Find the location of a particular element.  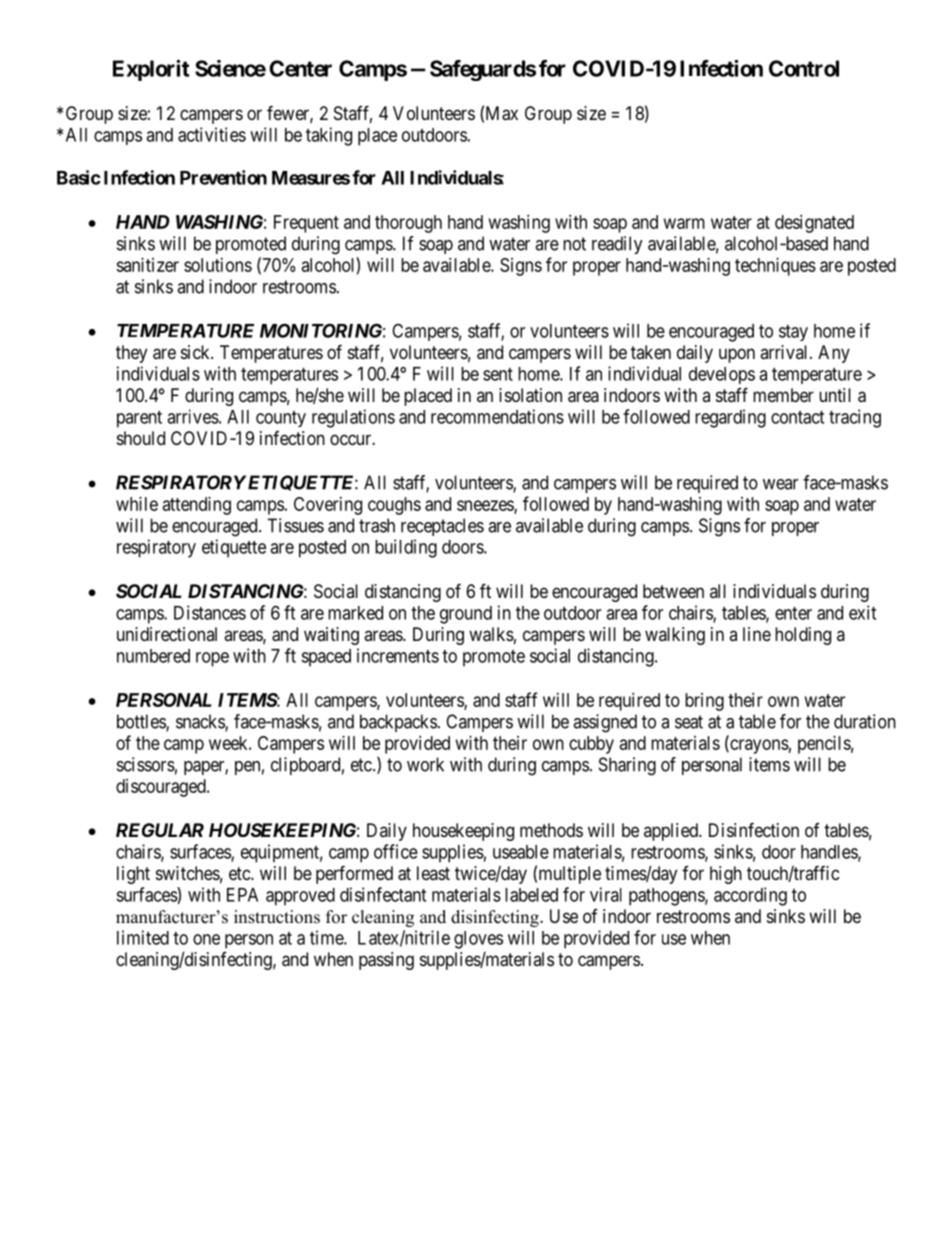

sick is located at coordinates (196, 352).
